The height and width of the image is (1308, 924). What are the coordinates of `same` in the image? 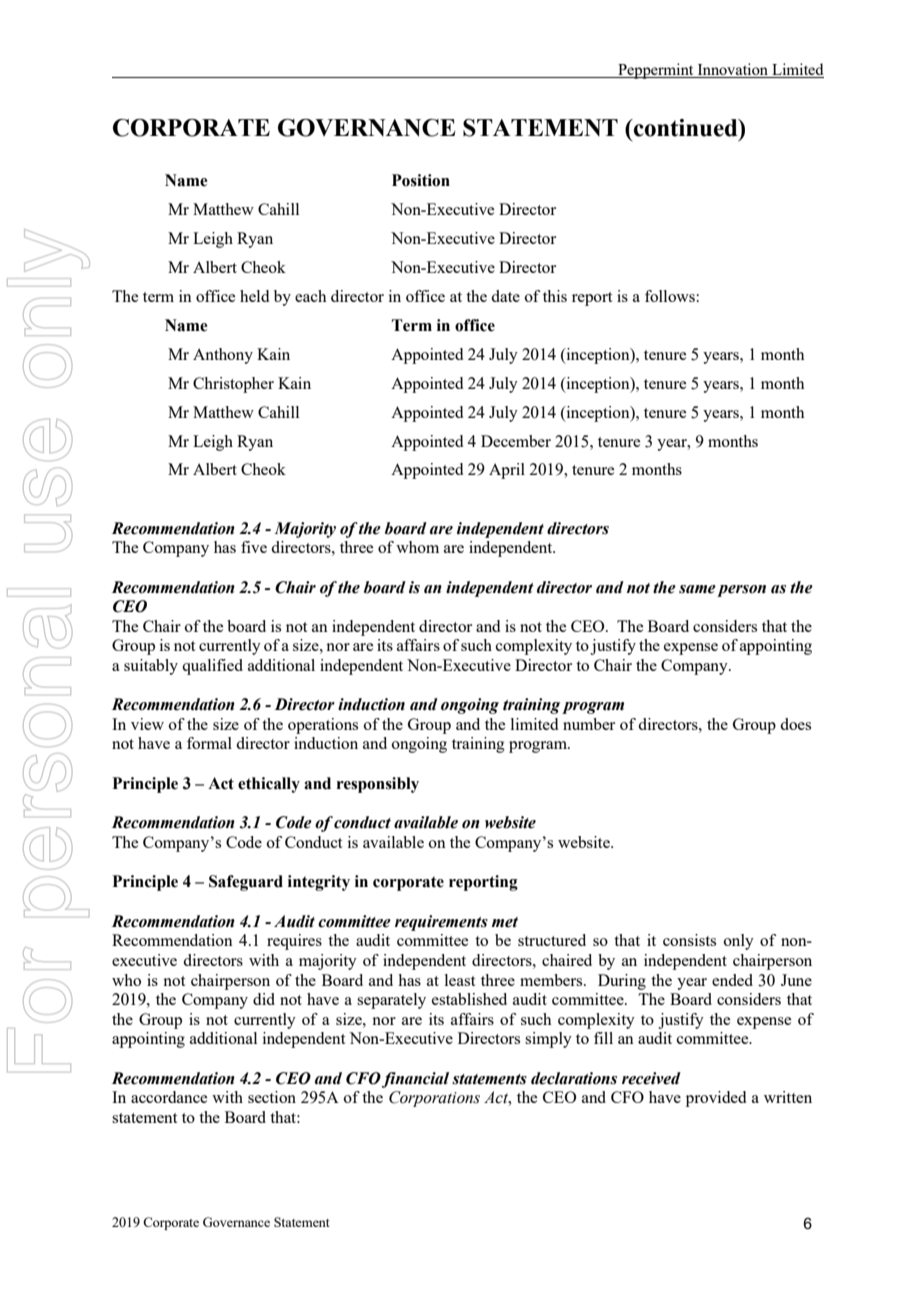 It's located at (697, 589).
